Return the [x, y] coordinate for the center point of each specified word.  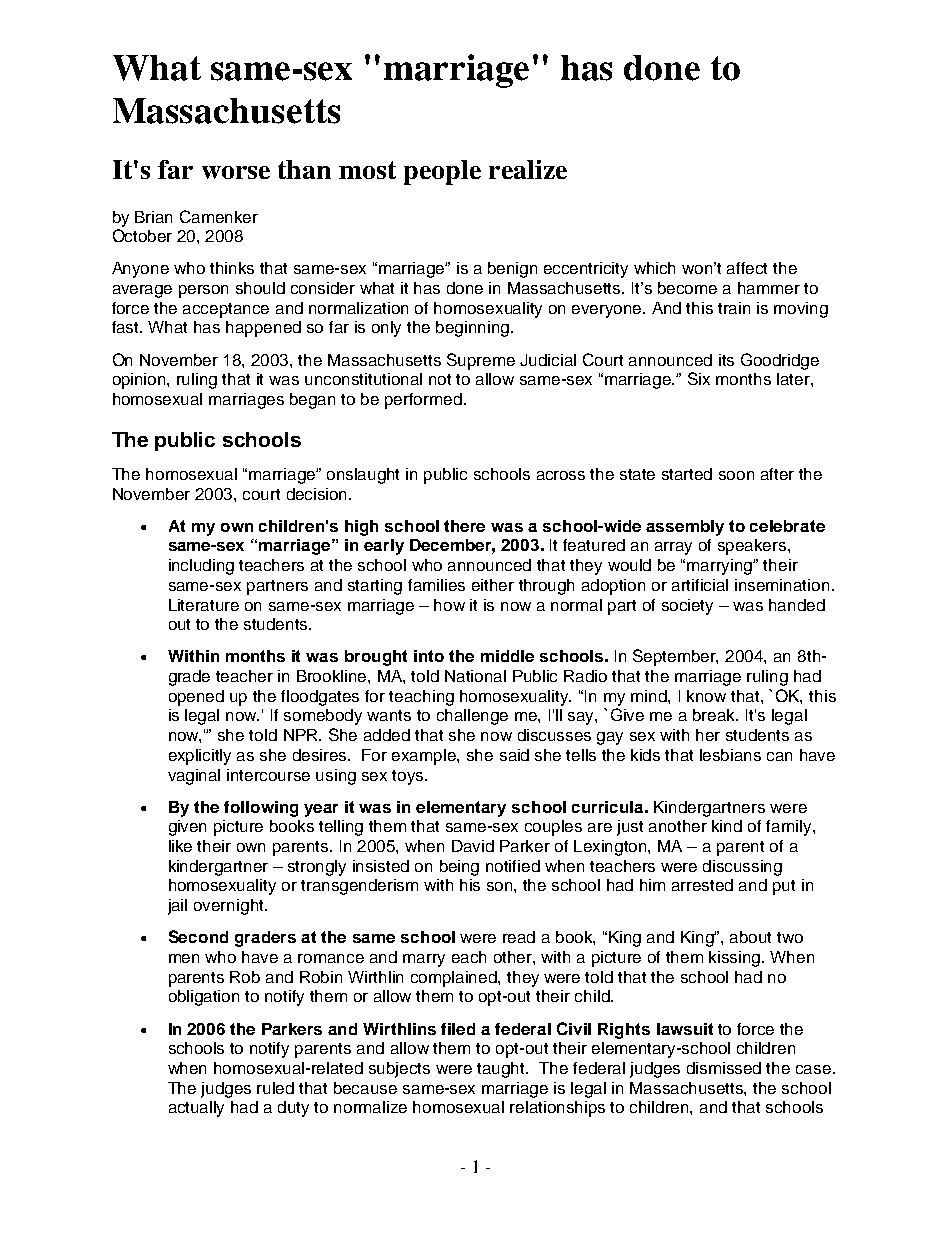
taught [502, 1070]
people [442, 172]
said [514, 755]
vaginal [194, 777]
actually [196, 1109]
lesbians [730, 755]
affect [747, 268]
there [464, 526]
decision [318, 494]
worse [236, 172]
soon [736, 475]
